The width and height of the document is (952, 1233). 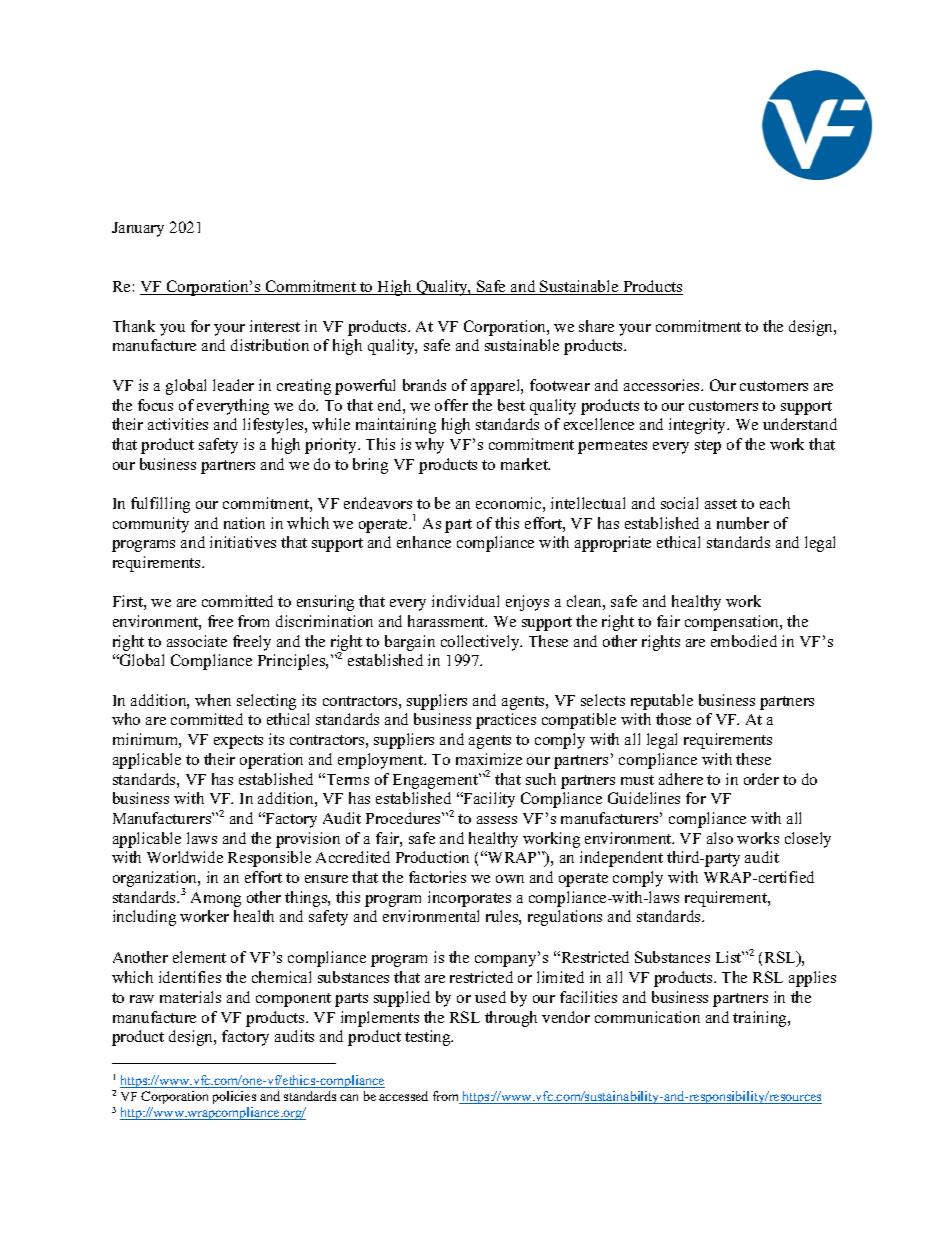 What do you see at coordinates (138, 229) in the document?
I see `January` at bounding box center [138, 229].
